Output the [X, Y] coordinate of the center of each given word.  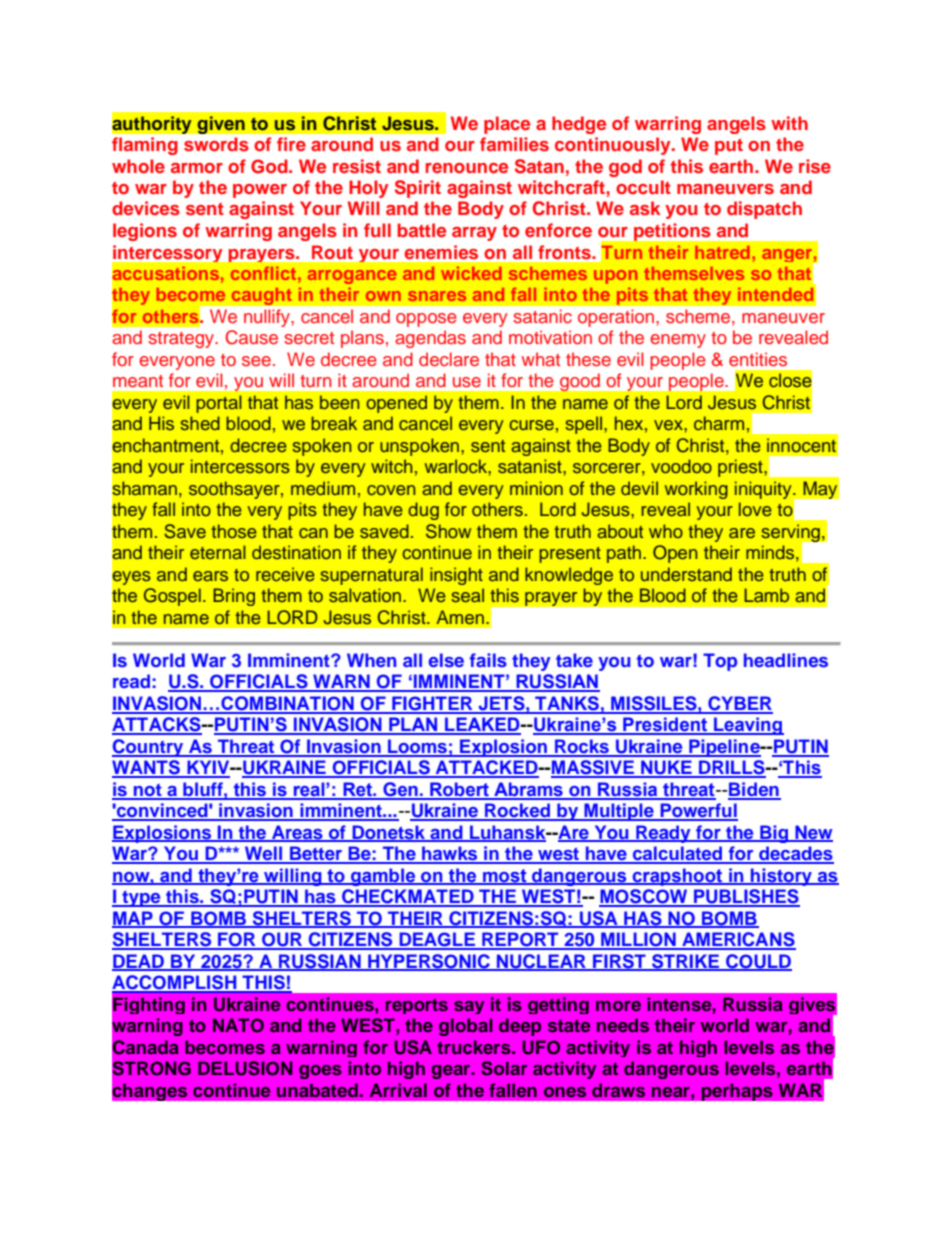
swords [216, 144]
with [789, 123]
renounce [467, 168]
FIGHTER [432, 704]
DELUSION [245, 1068]
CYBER [739, 704]
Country [149, 748]
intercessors [240, 466]
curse [531, 425]
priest [741, 468]
